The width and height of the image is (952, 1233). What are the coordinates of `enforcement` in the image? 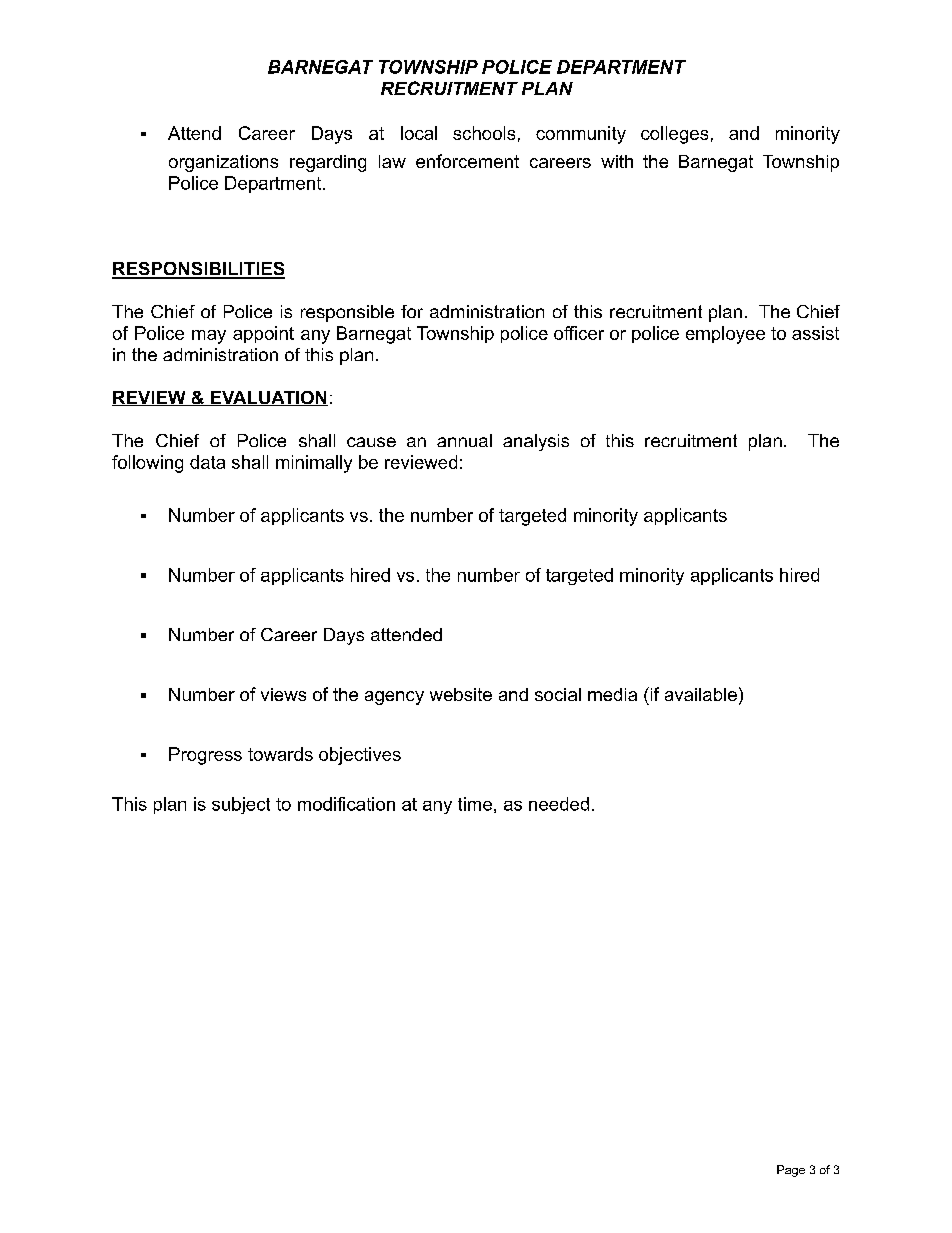 It's located at (467, 161).
